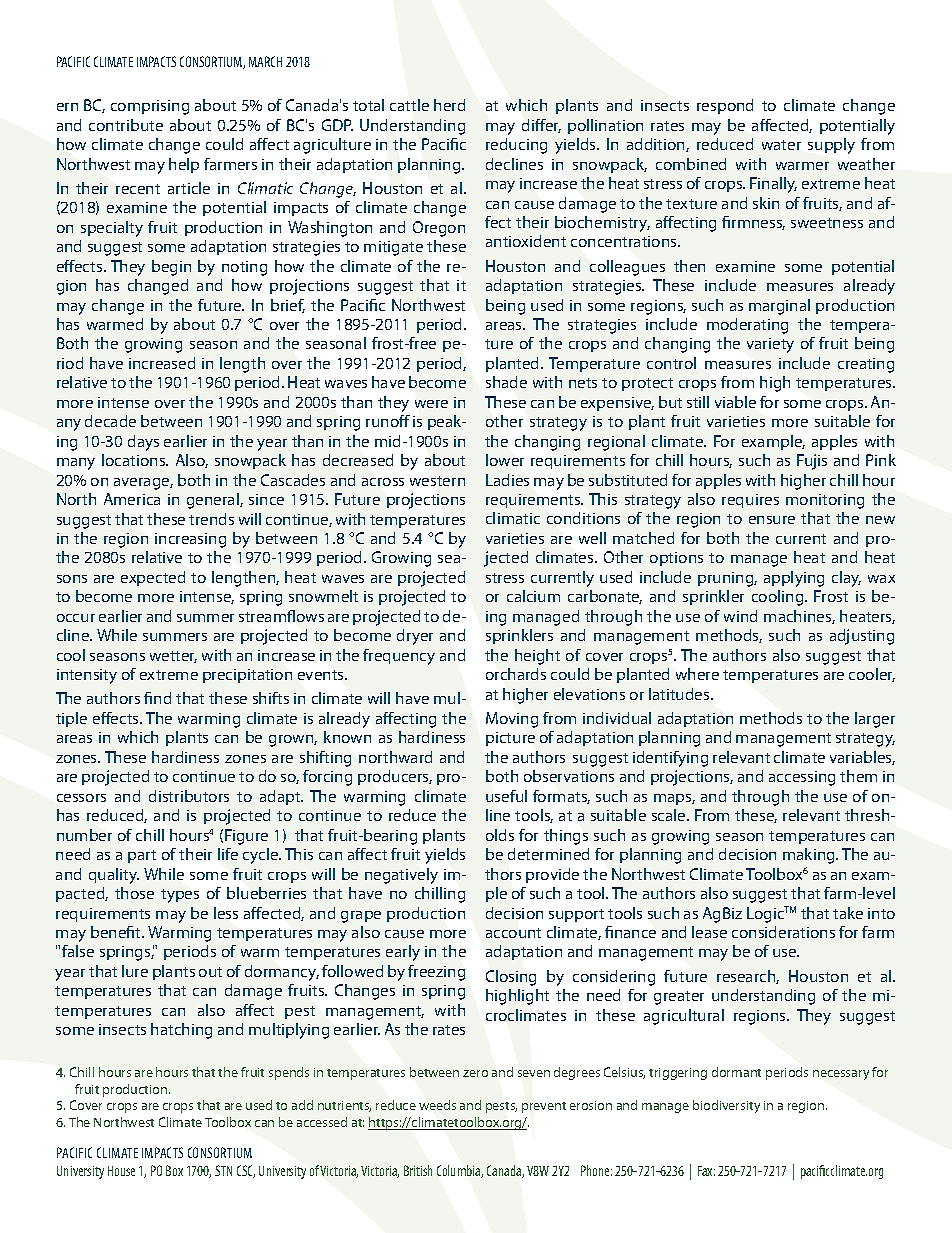 This screenshot has height=1233, width=952. I want to click on herd, so click(449, 105).
